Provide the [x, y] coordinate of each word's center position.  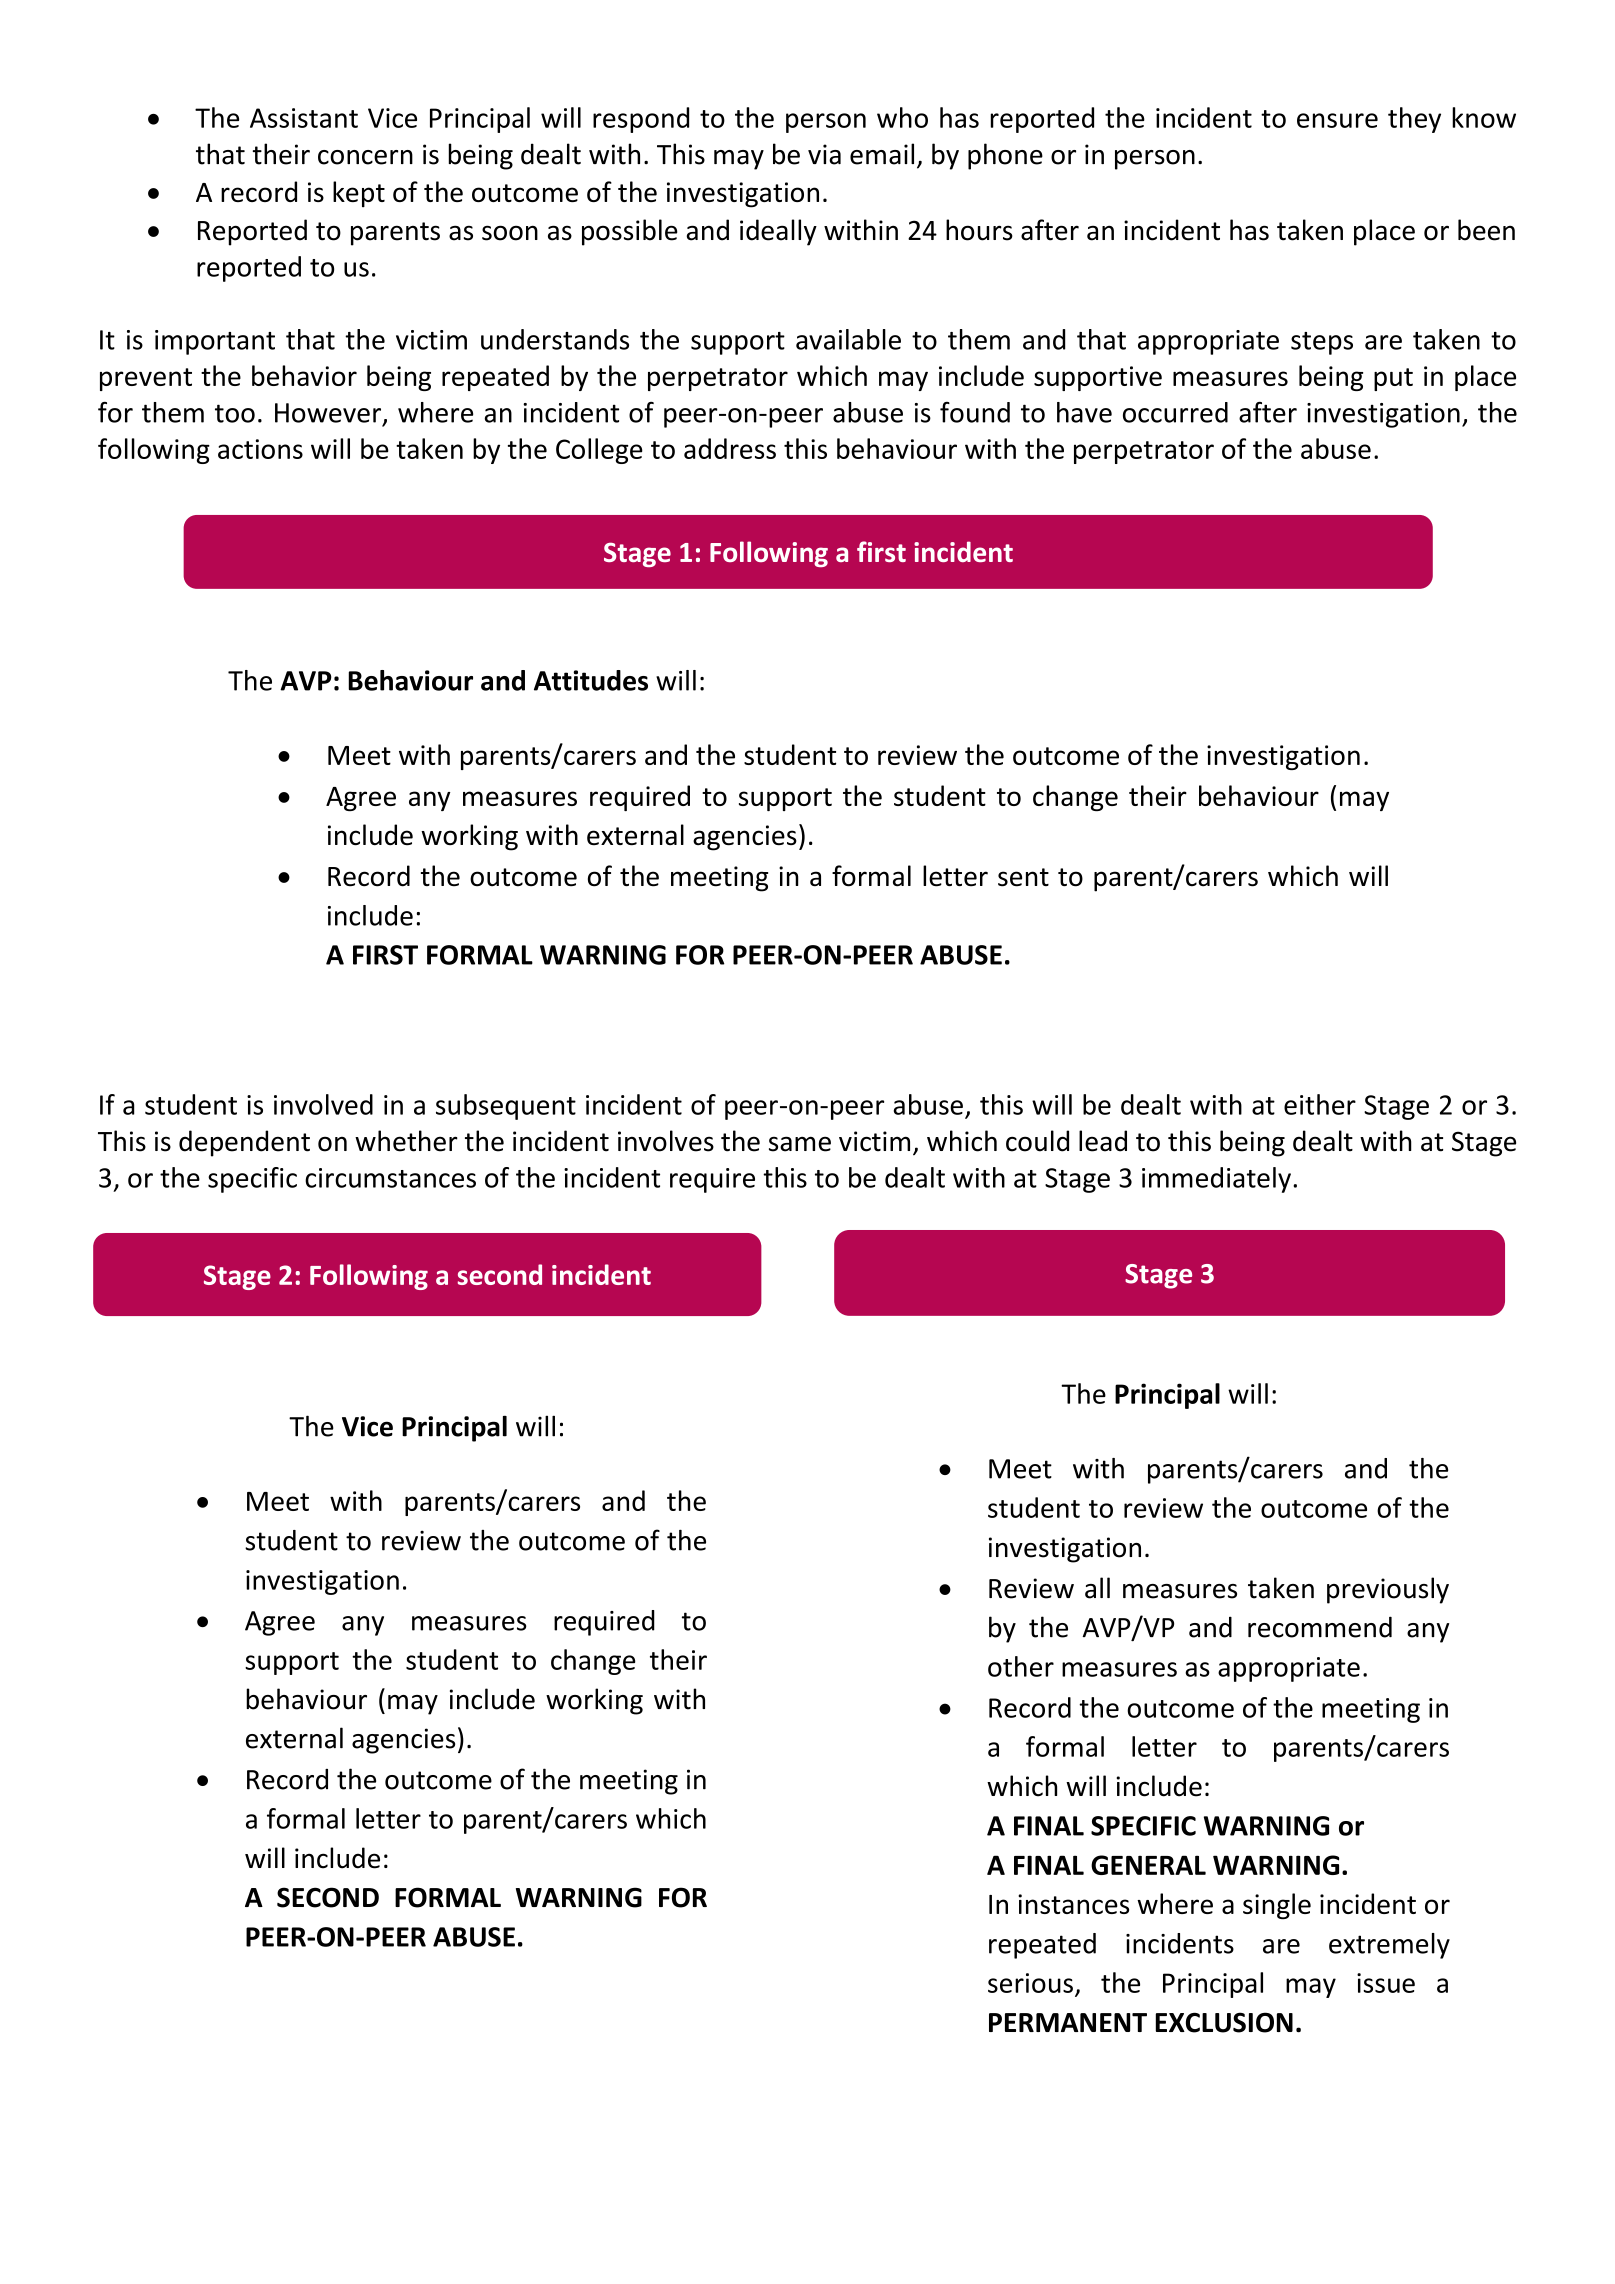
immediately [1216, 1180]
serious [1030, 1983]
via [824, 154]
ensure [1337, 120]
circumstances [390, 1178]
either [1320, 1104]
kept [359, 194]
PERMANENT [1068, 2022]
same [800, 1144]
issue [1386, 1983]
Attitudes [591, 680]
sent [1023, 877]
